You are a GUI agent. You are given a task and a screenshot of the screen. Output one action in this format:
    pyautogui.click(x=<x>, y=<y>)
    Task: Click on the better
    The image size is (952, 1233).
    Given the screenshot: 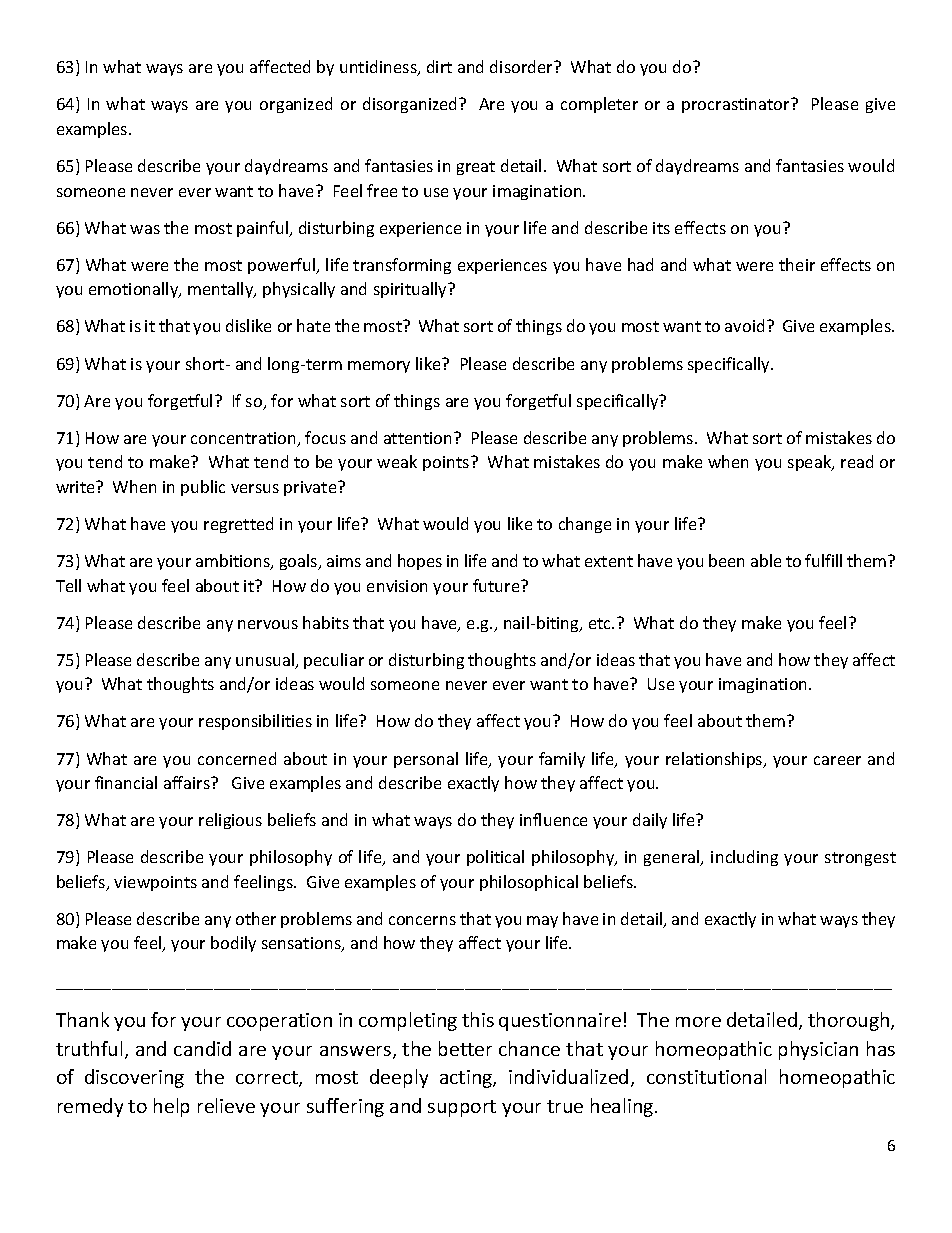 What is the action you would take?
    pyautogui.click(x=465, y=1048)
